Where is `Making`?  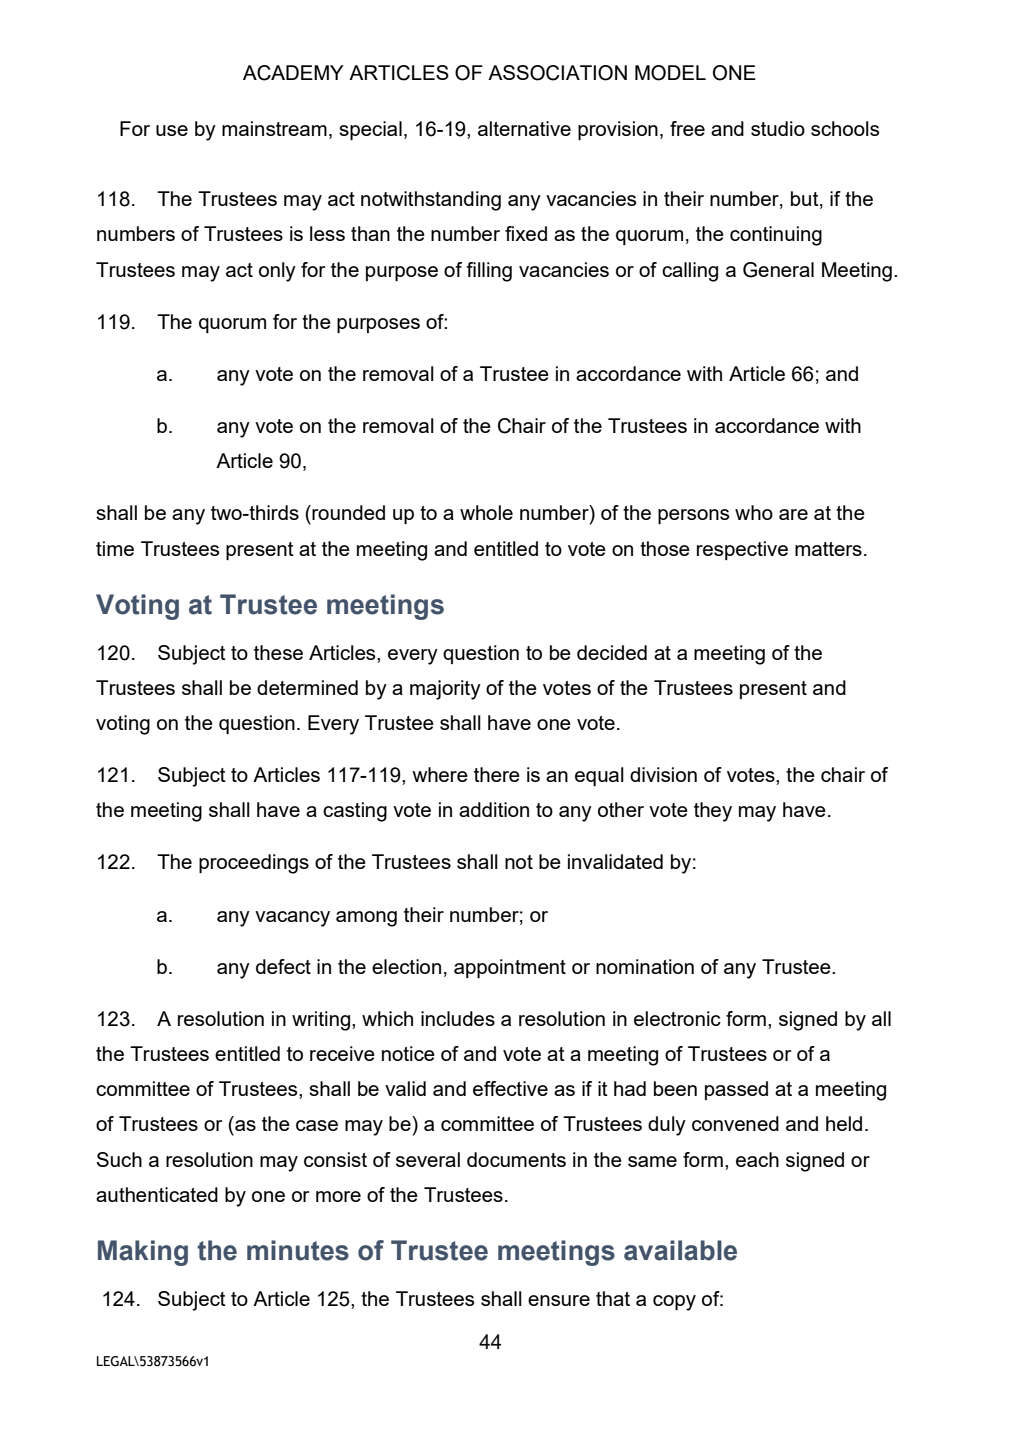
Making is located at coordinates (143, 1253).
